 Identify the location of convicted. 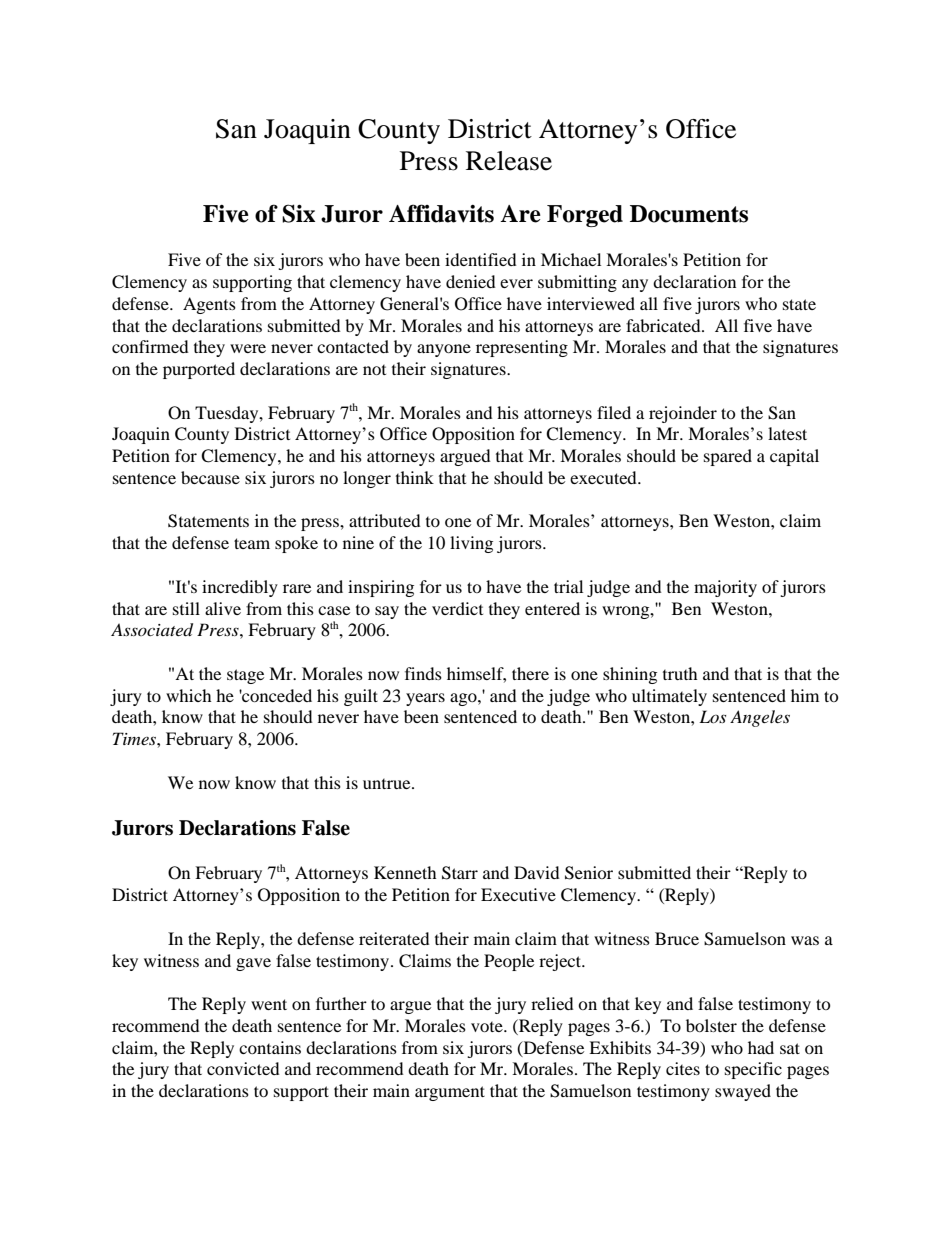
(243, 1068).
